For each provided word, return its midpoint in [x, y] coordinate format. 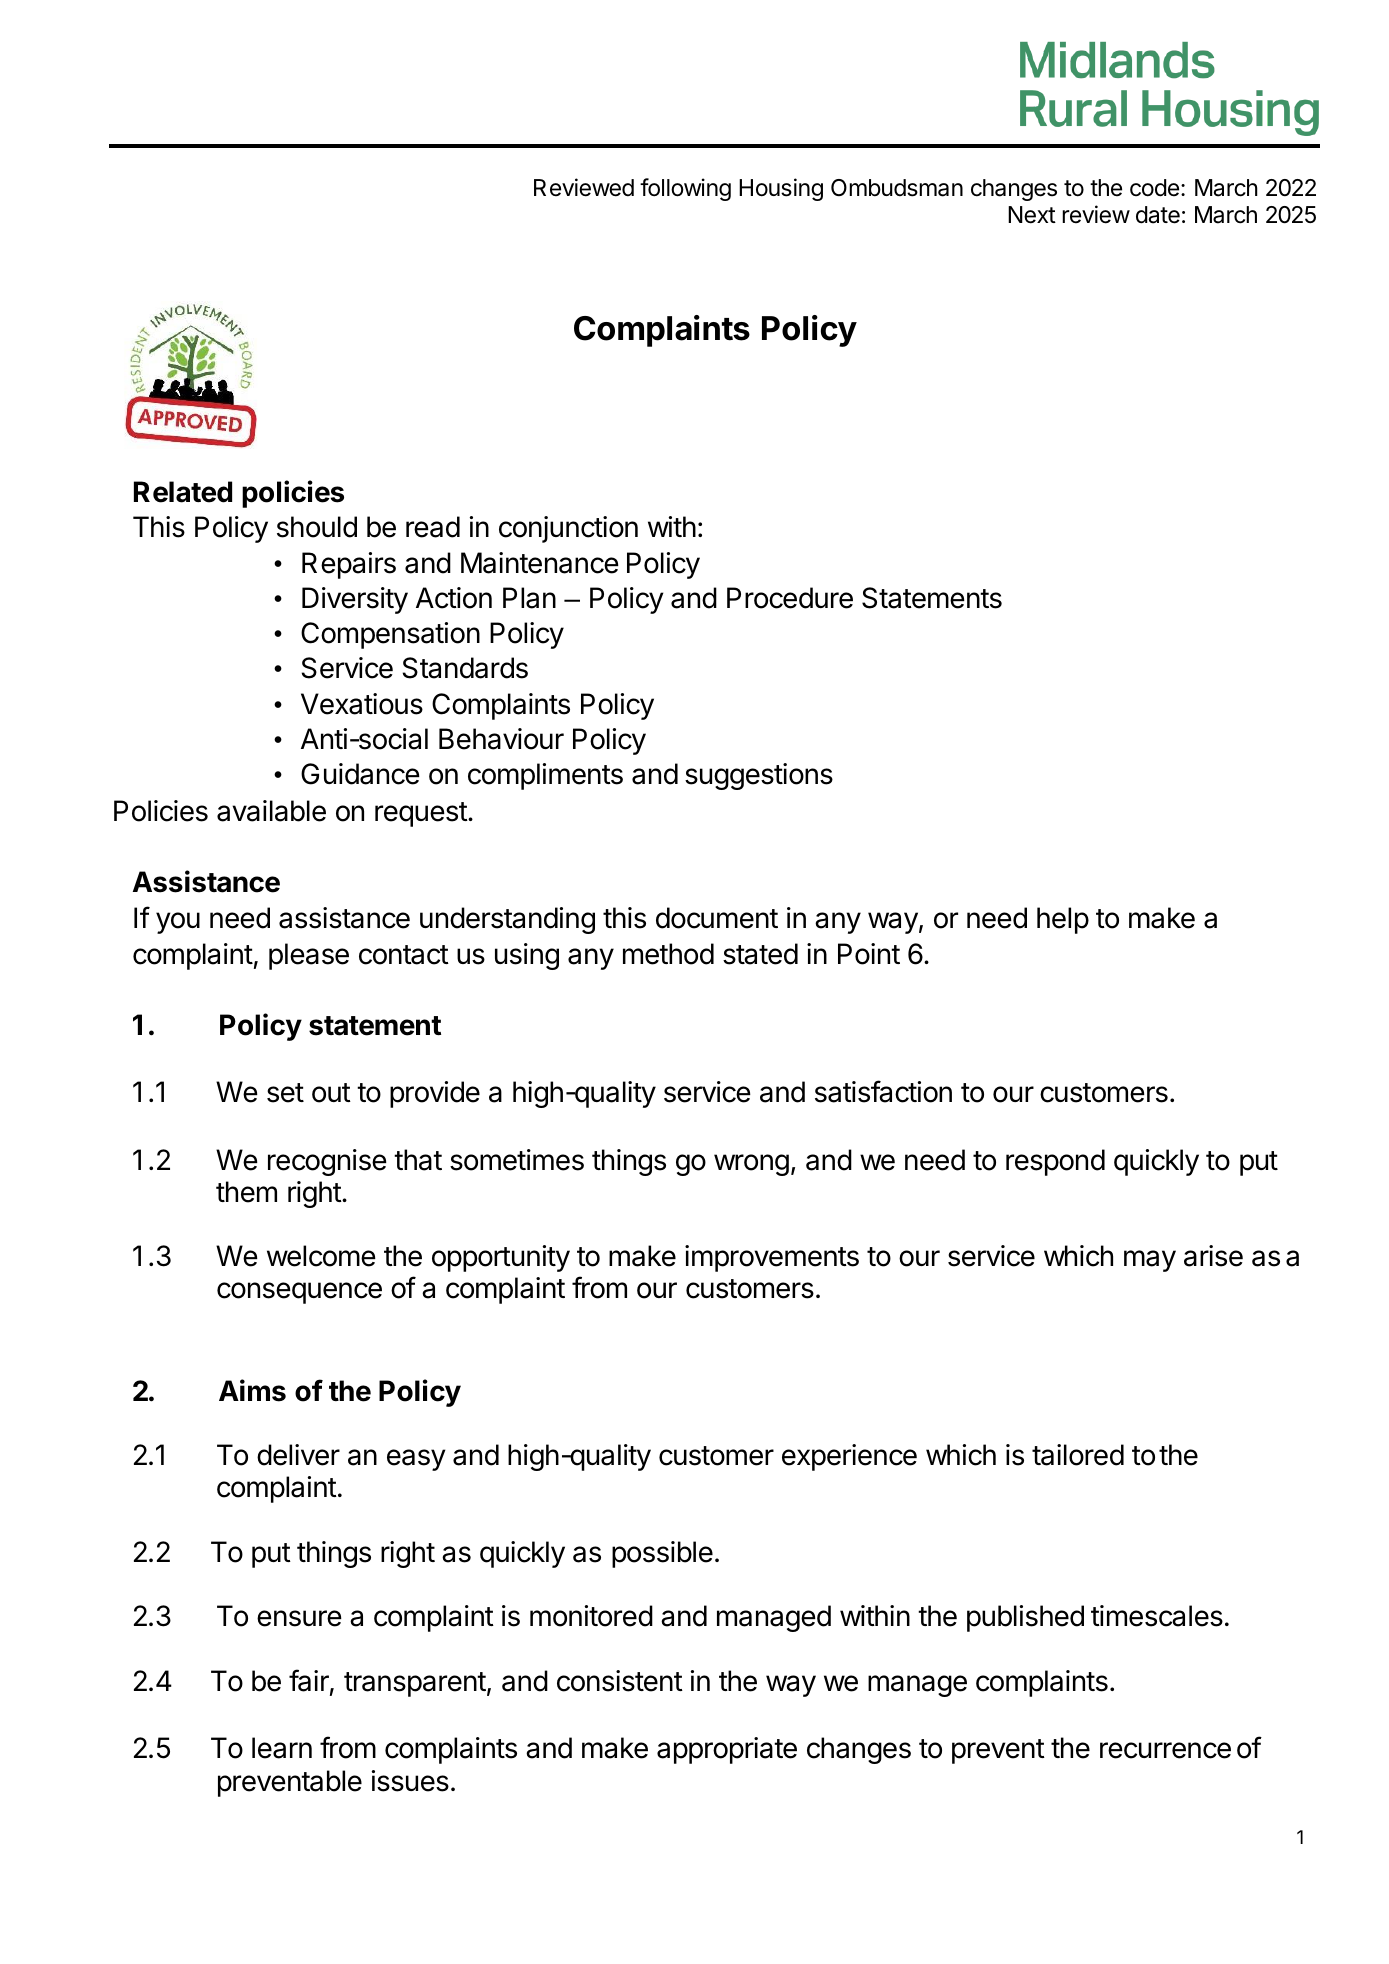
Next [1032, 215]
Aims [252, 1390]
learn [282, 1748]
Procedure [790, 598]
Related [183, 492]
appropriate [727, 1750]
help [1063, 920]
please [309, 956]
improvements [772, 1258]
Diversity [355, 600]
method [668, 954]
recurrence [1165, 1750]
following [685, 189]
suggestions [759, 776]
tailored [1078, 1455]
